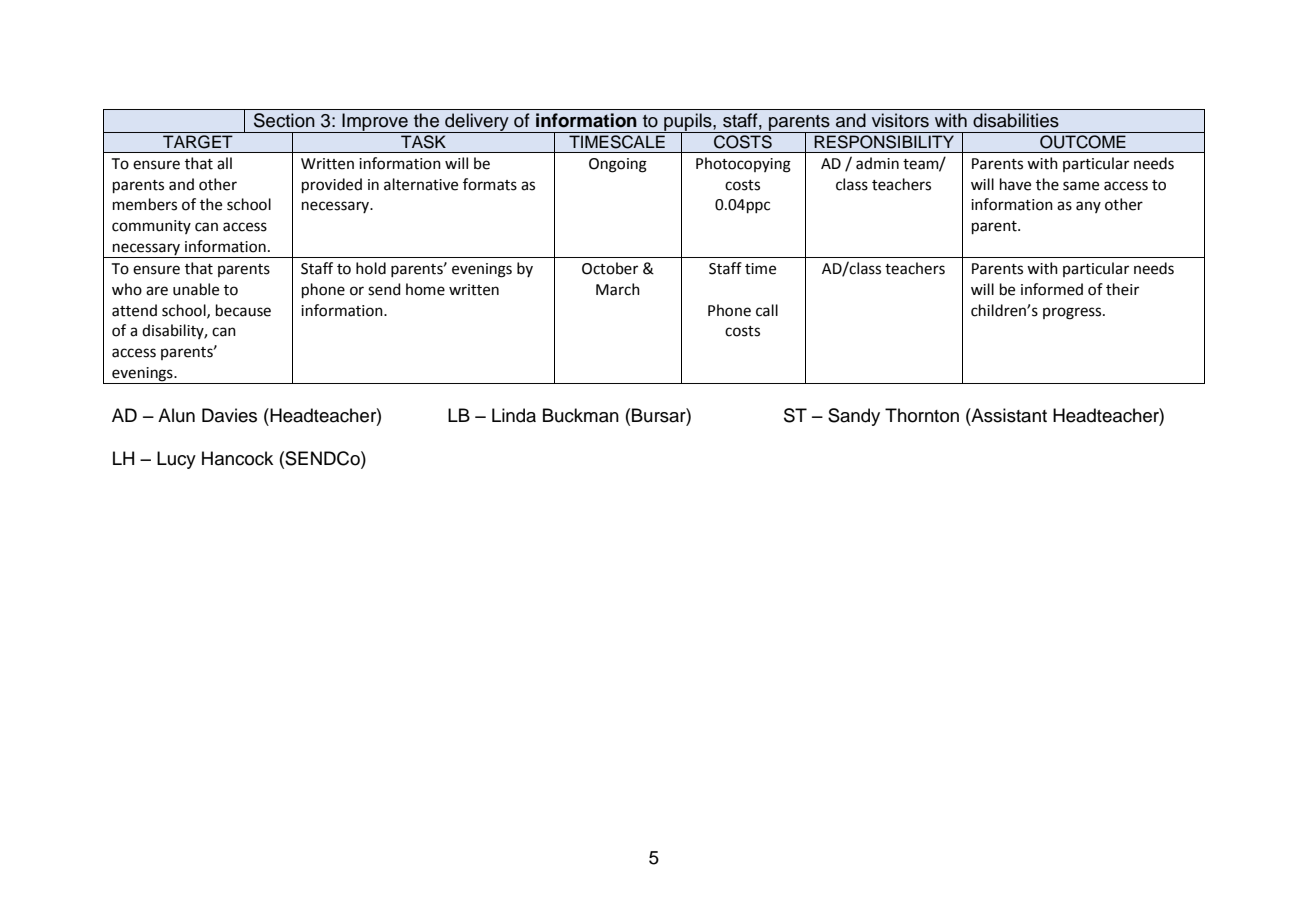 This image has height=924, width=1308. I want to click on informed, so click(1052, 289).
